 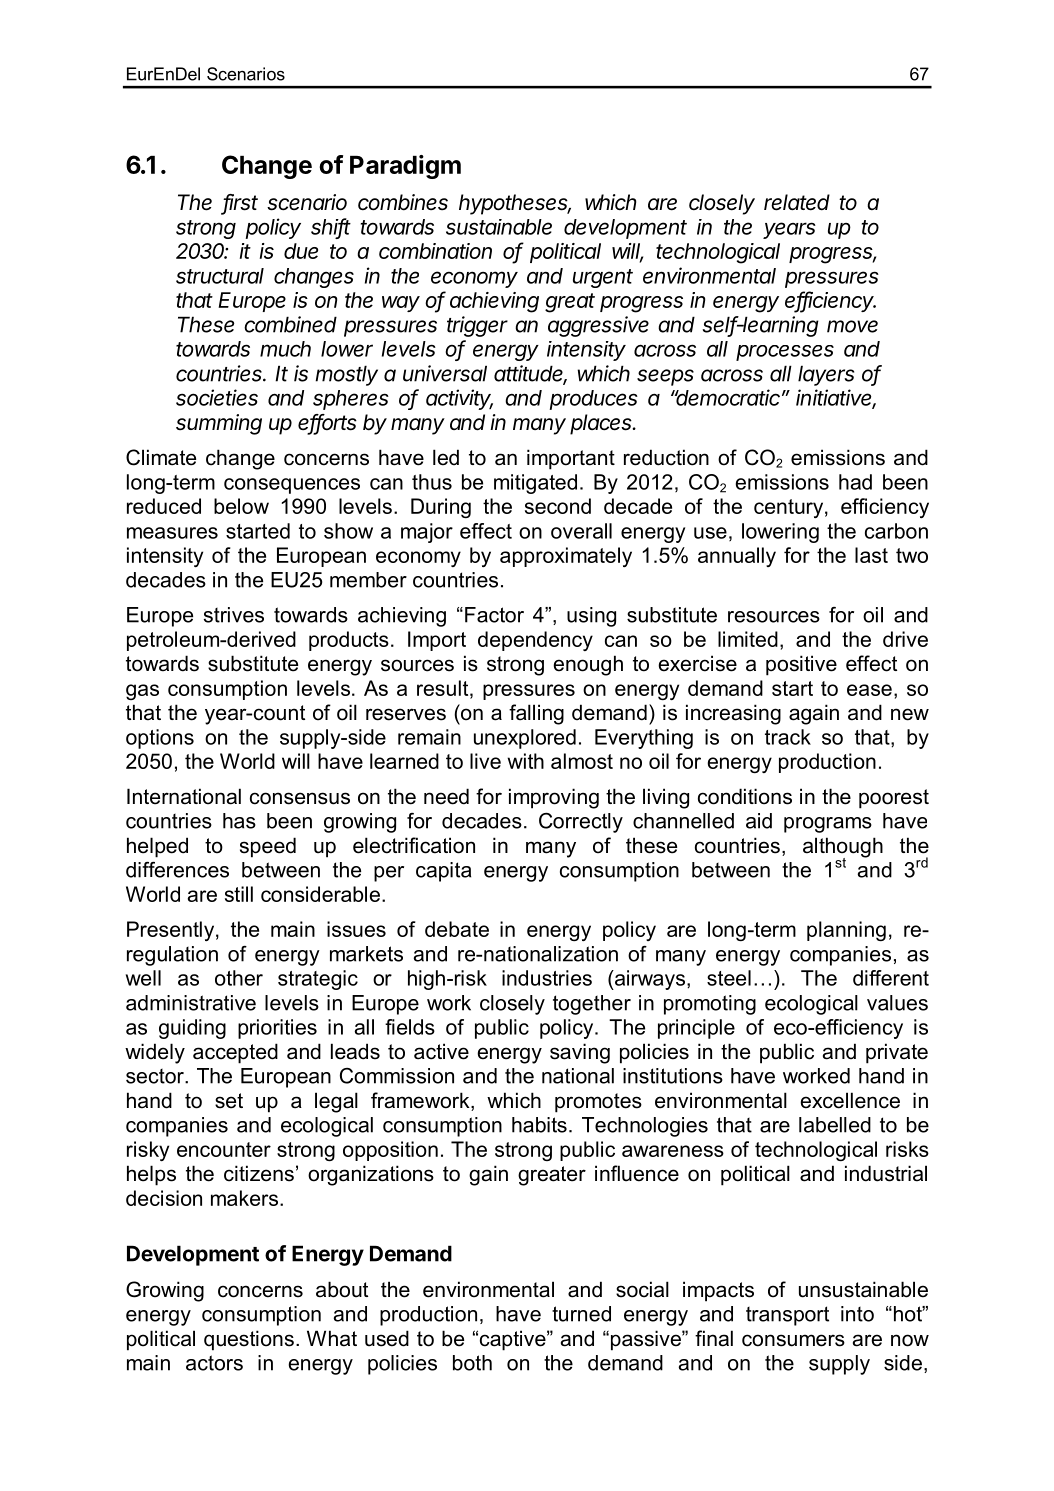 I want to click on mitigated, so click(x=535, y=484).
